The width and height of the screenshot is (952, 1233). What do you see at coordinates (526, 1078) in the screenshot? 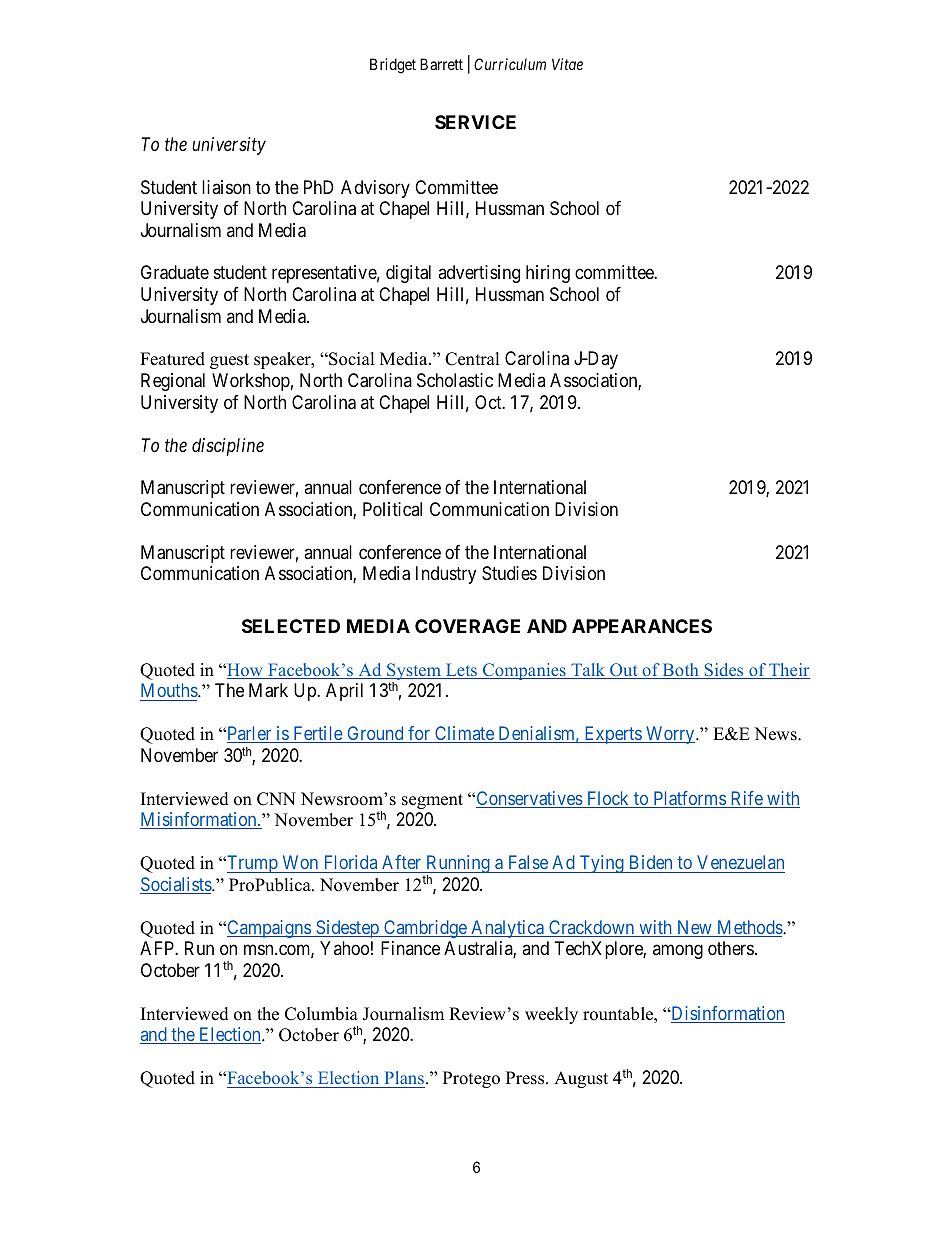
I see `Press` at bounding box center [526, 1078].
